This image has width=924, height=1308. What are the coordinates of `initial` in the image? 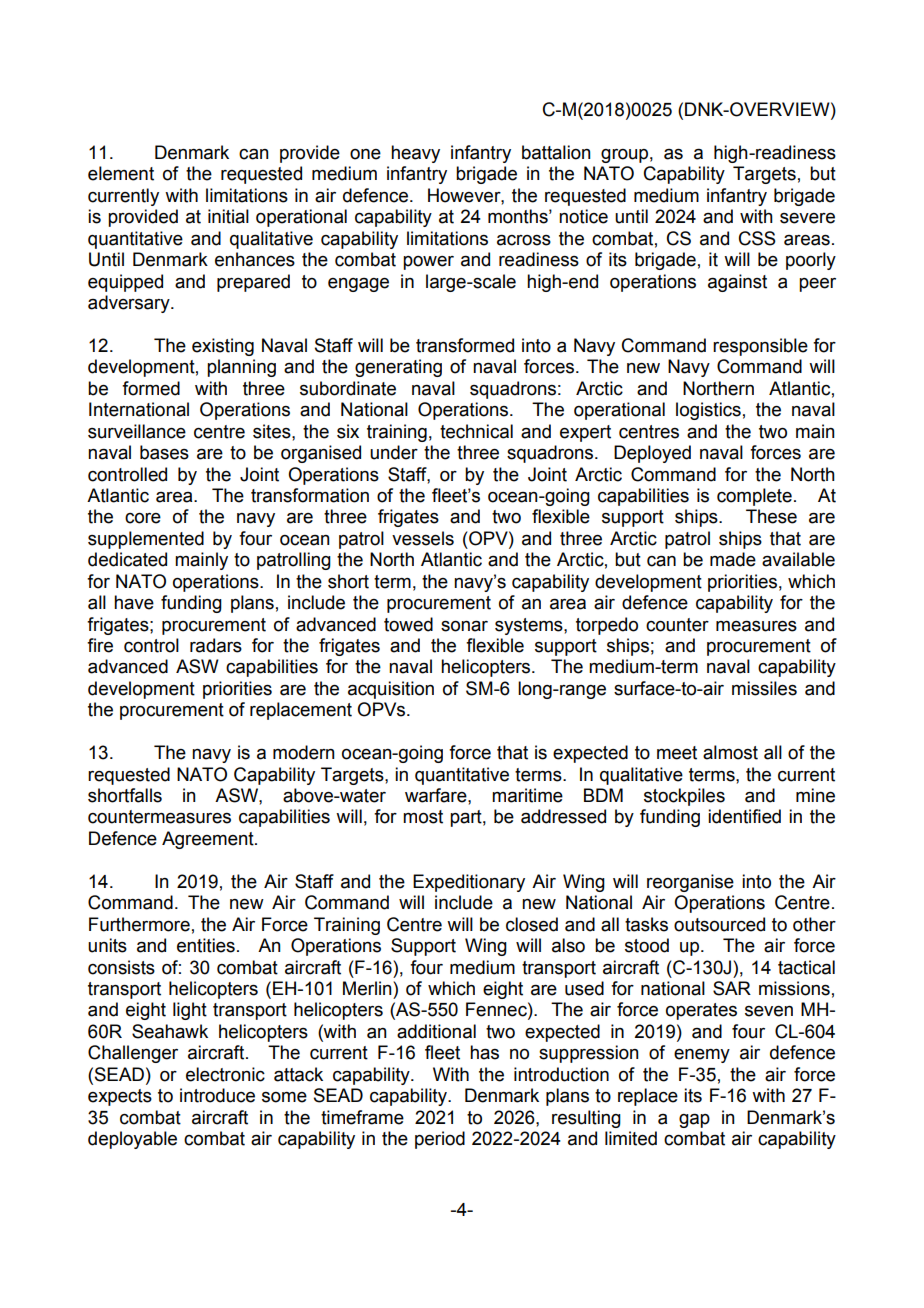 It's located at (228, 216).
